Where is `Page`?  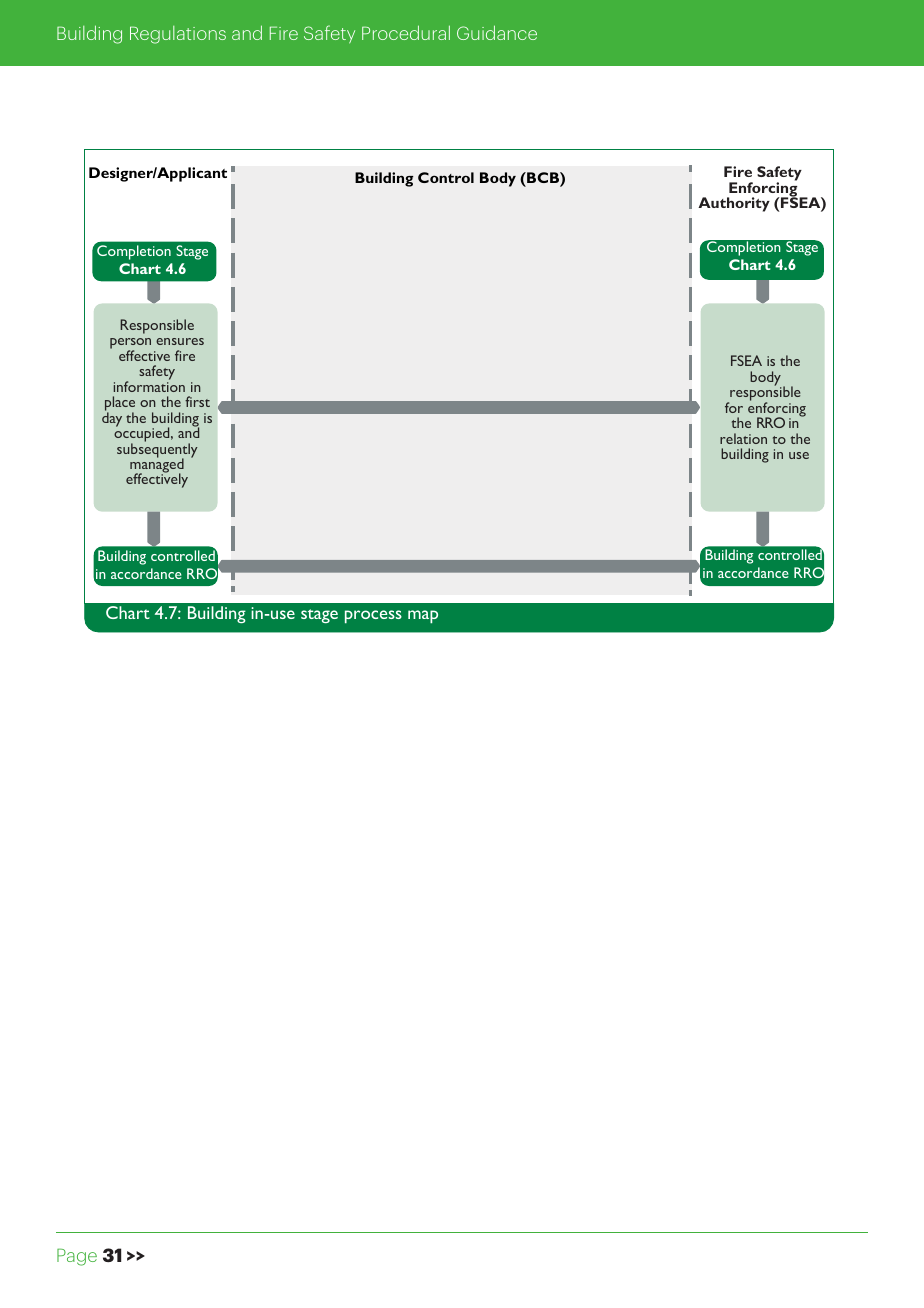
Page is located at coordinates (77, 1257).
